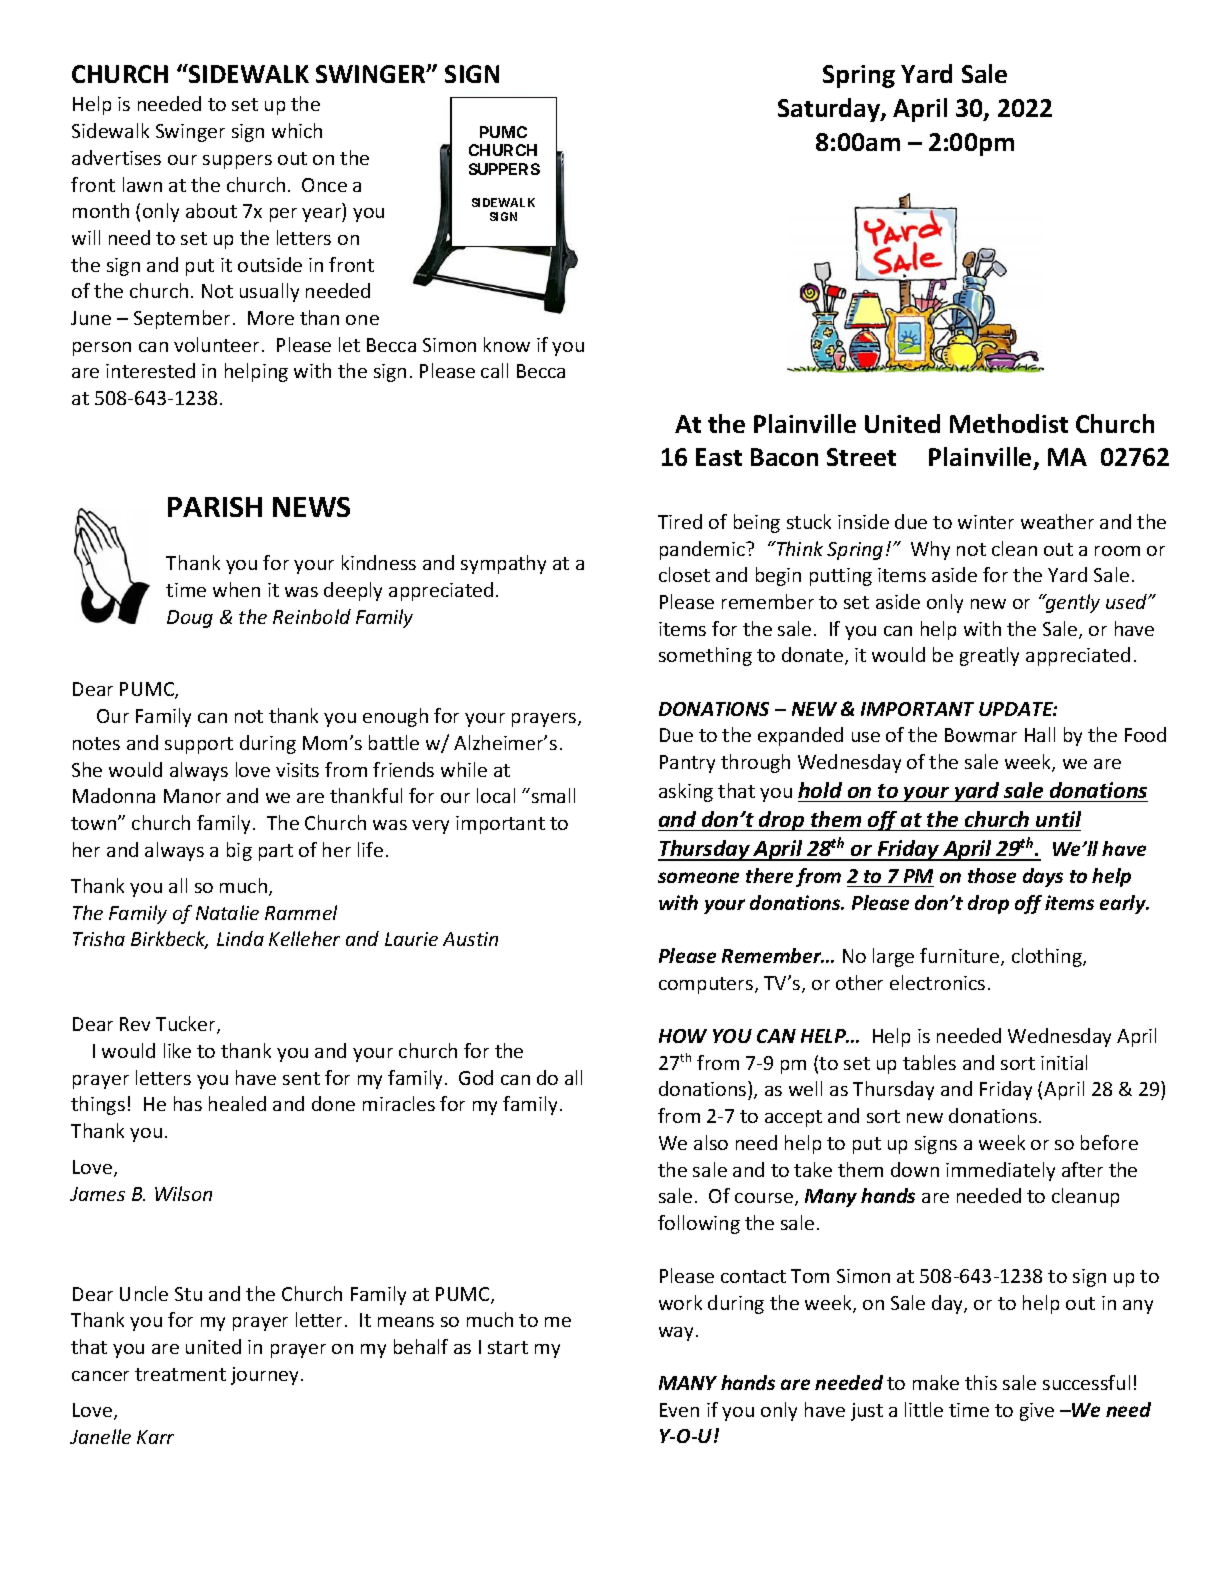 This image has height=1574, width=1216. I want to click on computers, so click(707, 985).
